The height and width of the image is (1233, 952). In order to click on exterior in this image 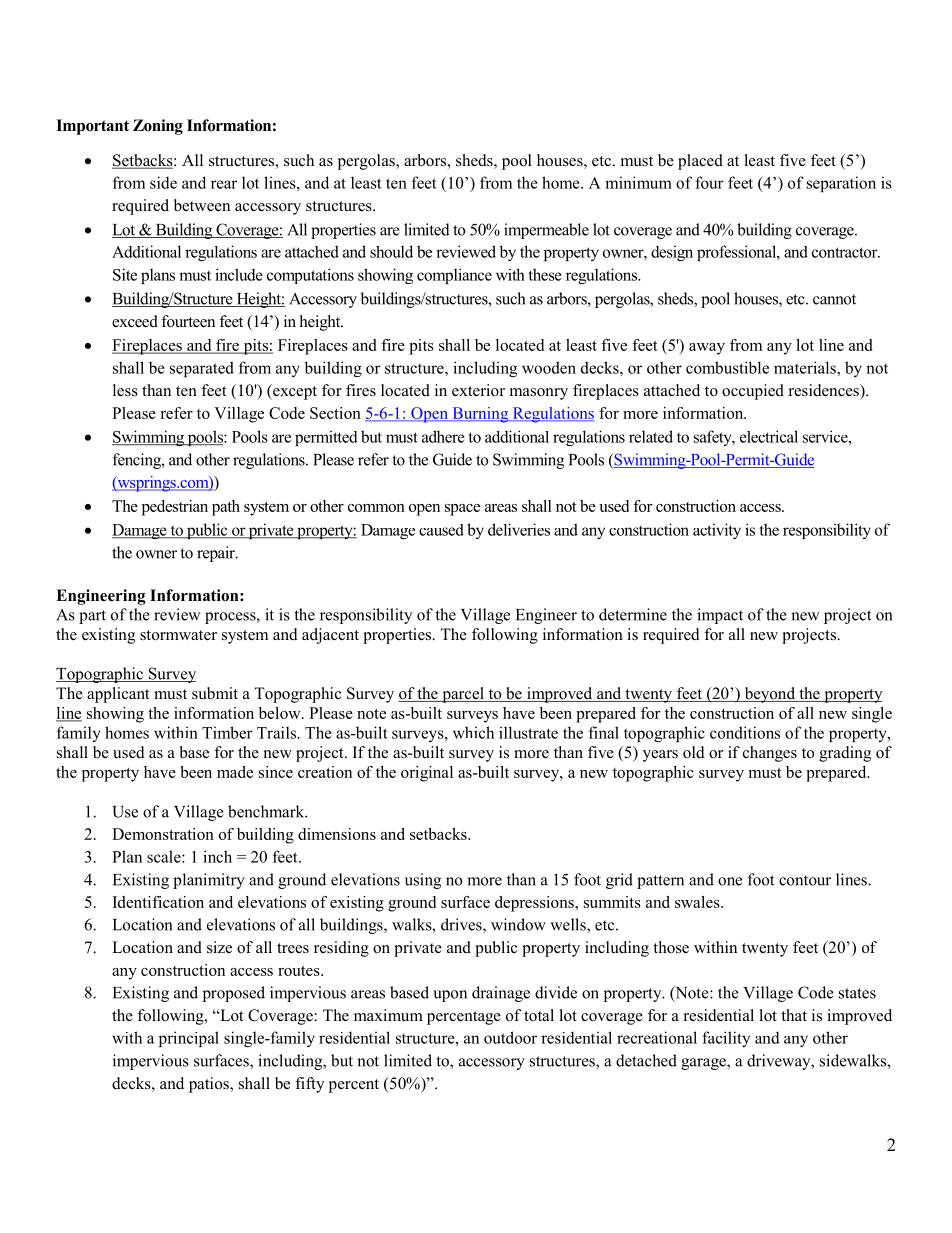, I will do `click(478, 390)`.
